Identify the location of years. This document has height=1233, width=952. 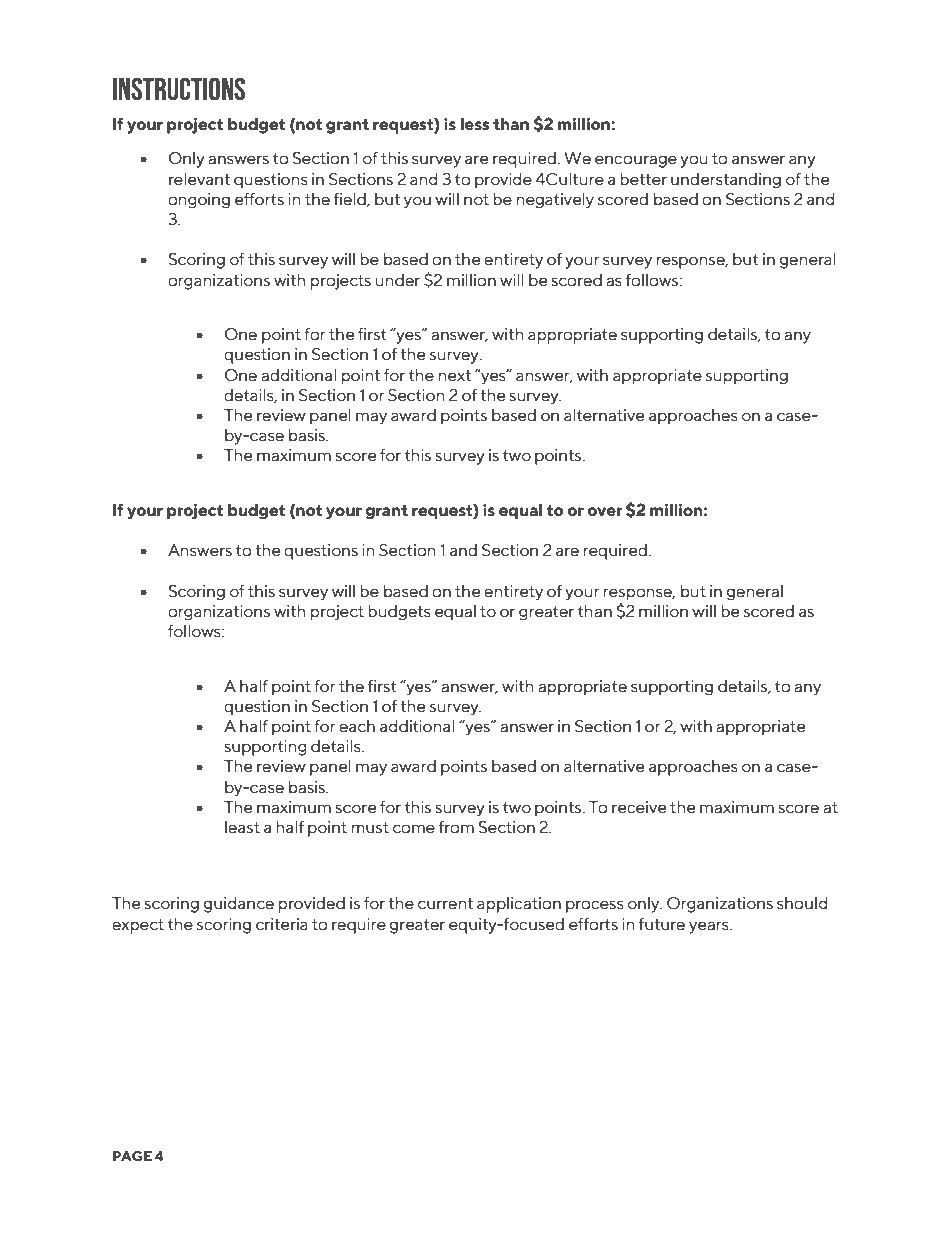
(710, 927).
